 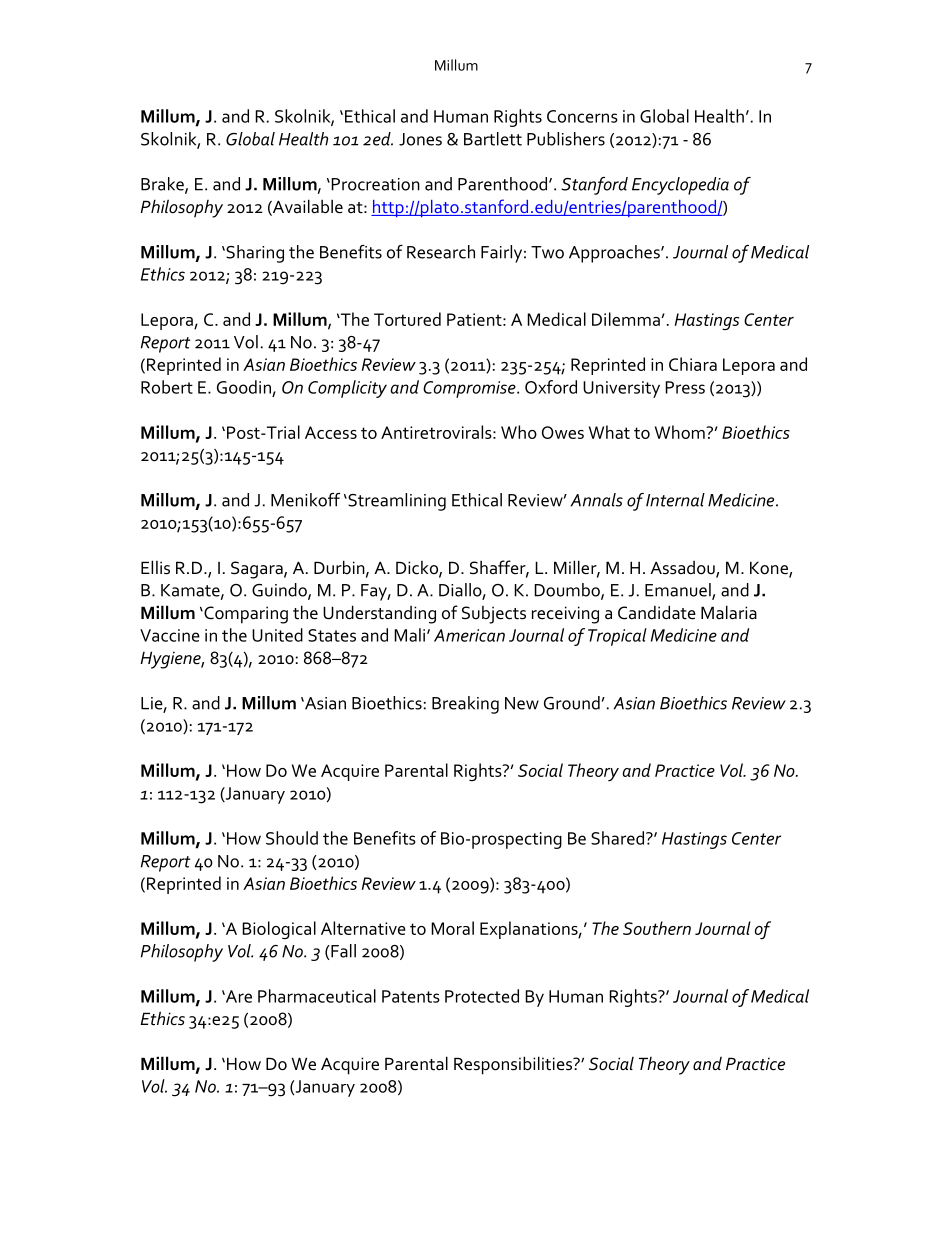 What do you see at coordinates (317, 996) in the document?
I see `Pharmaceutical` at bounding box center [317, 996].
